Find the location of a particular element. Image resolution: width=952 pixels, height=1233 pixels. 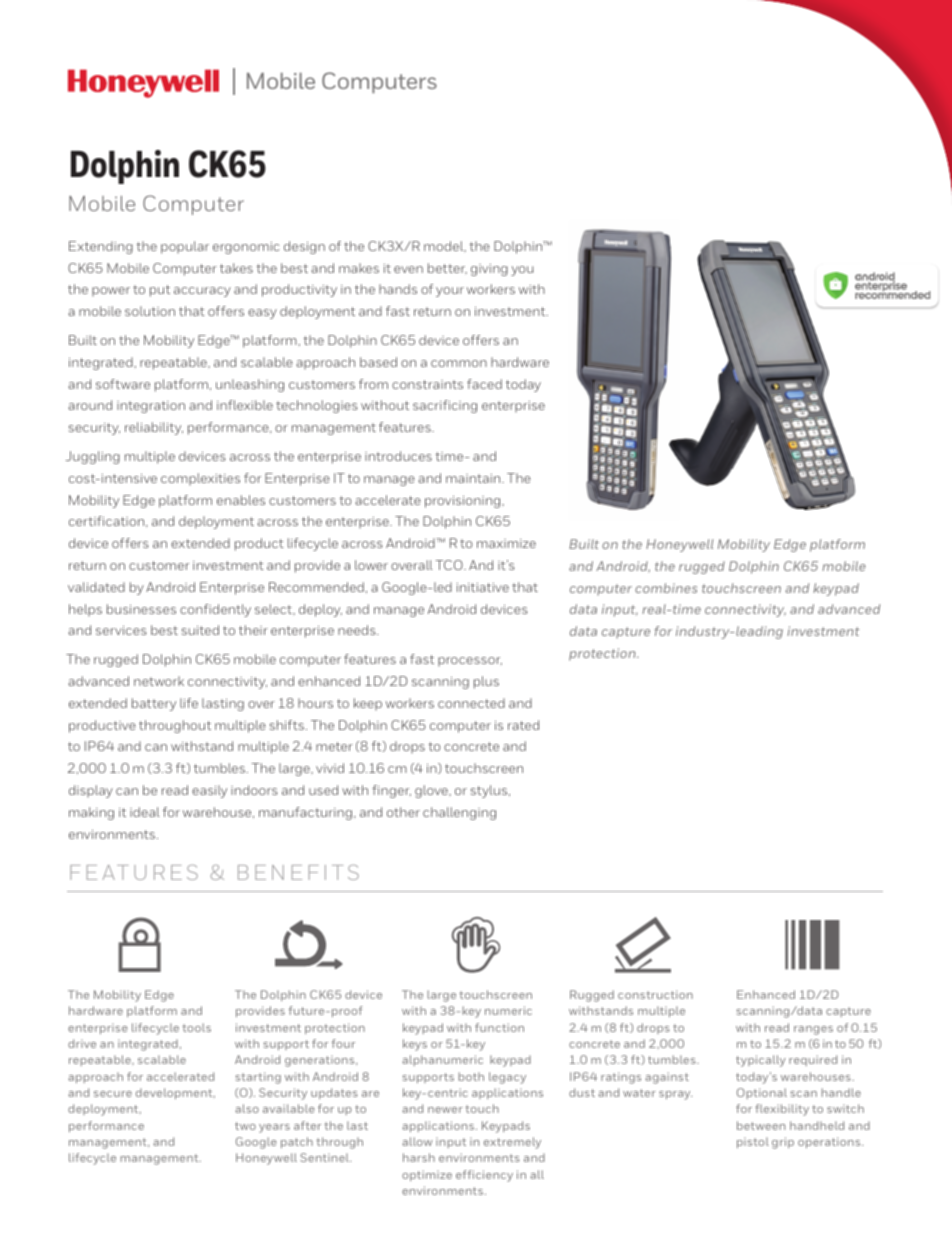

accuracy is located at coordinates (202, 292).
